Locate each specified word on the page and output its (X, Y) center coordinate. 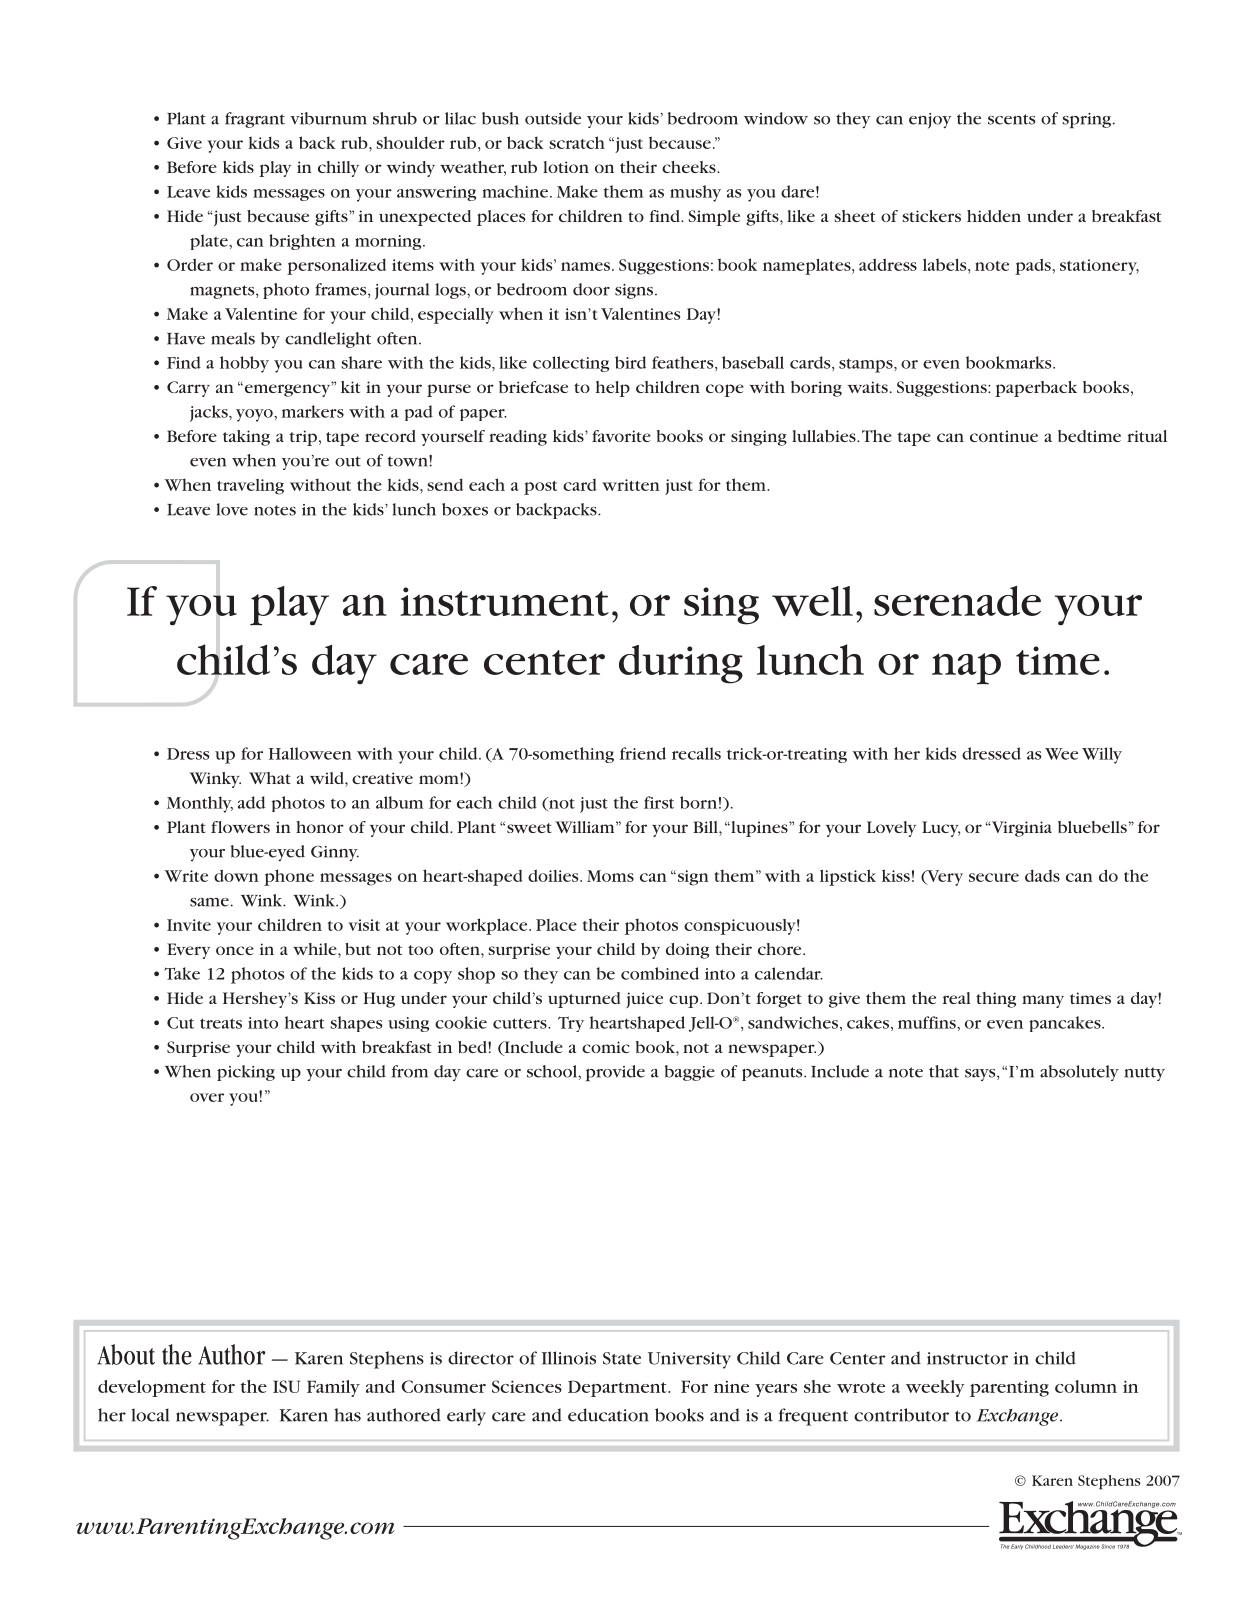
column (1086, 1386)
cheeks (690, 167)
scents (1012, 119)
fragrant (255, 120)
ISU (286, 1386)
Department (618, 1388)
